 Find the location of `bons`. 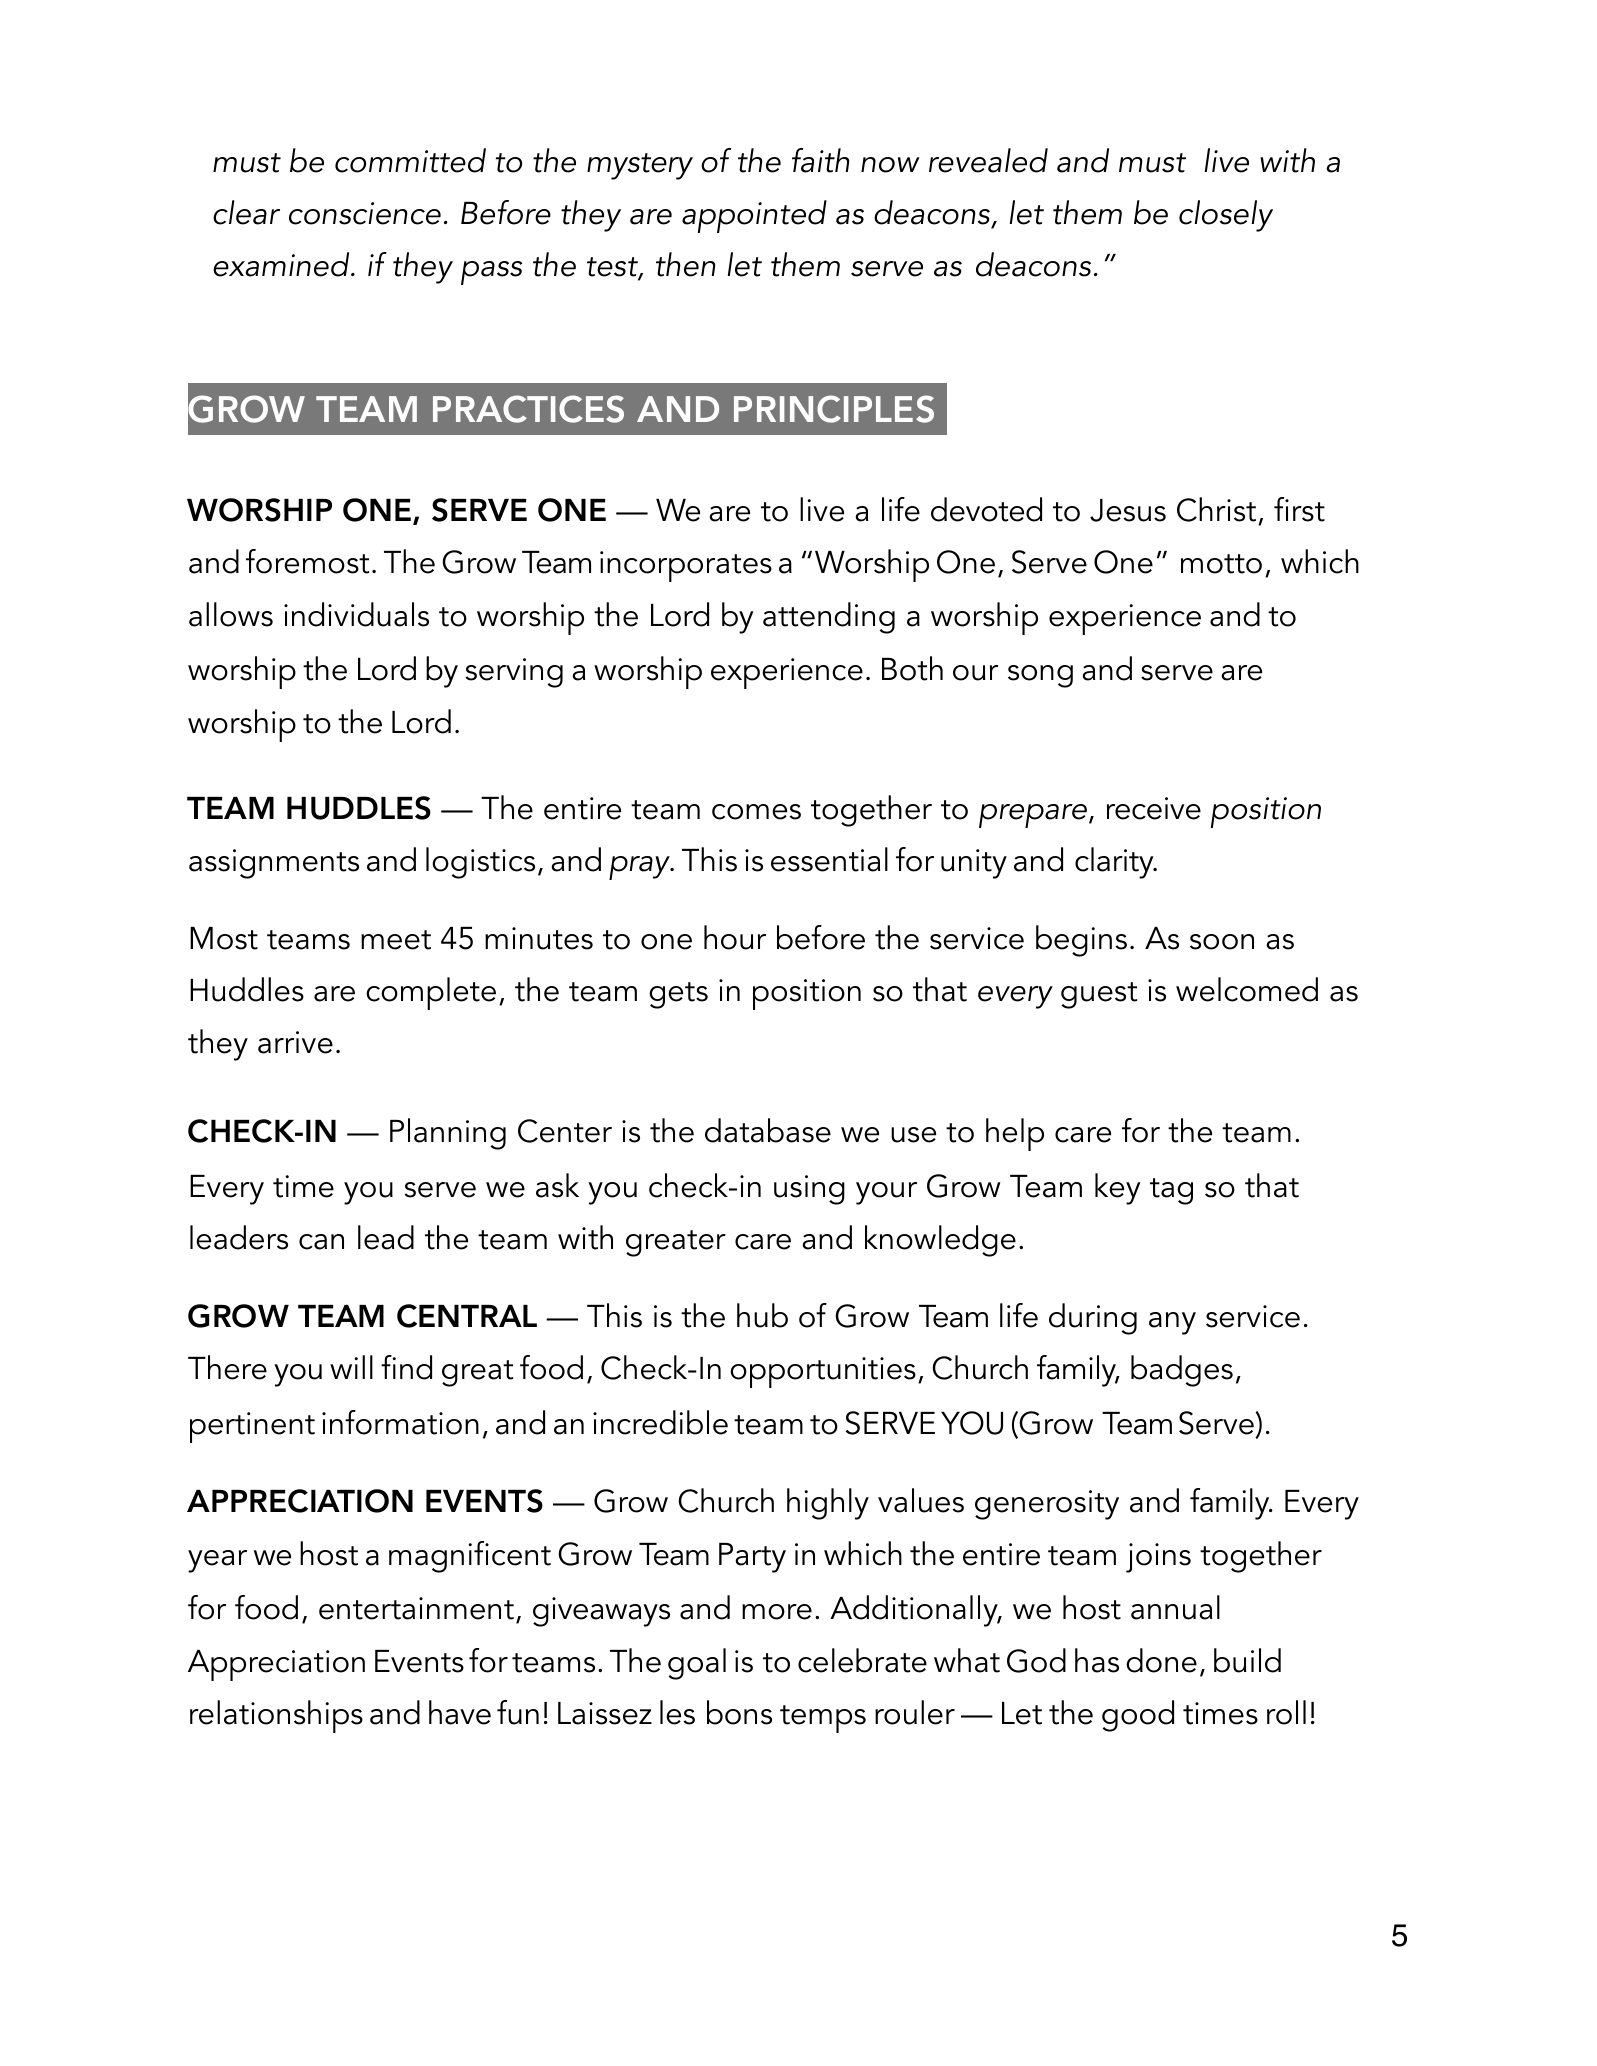

bons is located at coordinates (739, 1712).
